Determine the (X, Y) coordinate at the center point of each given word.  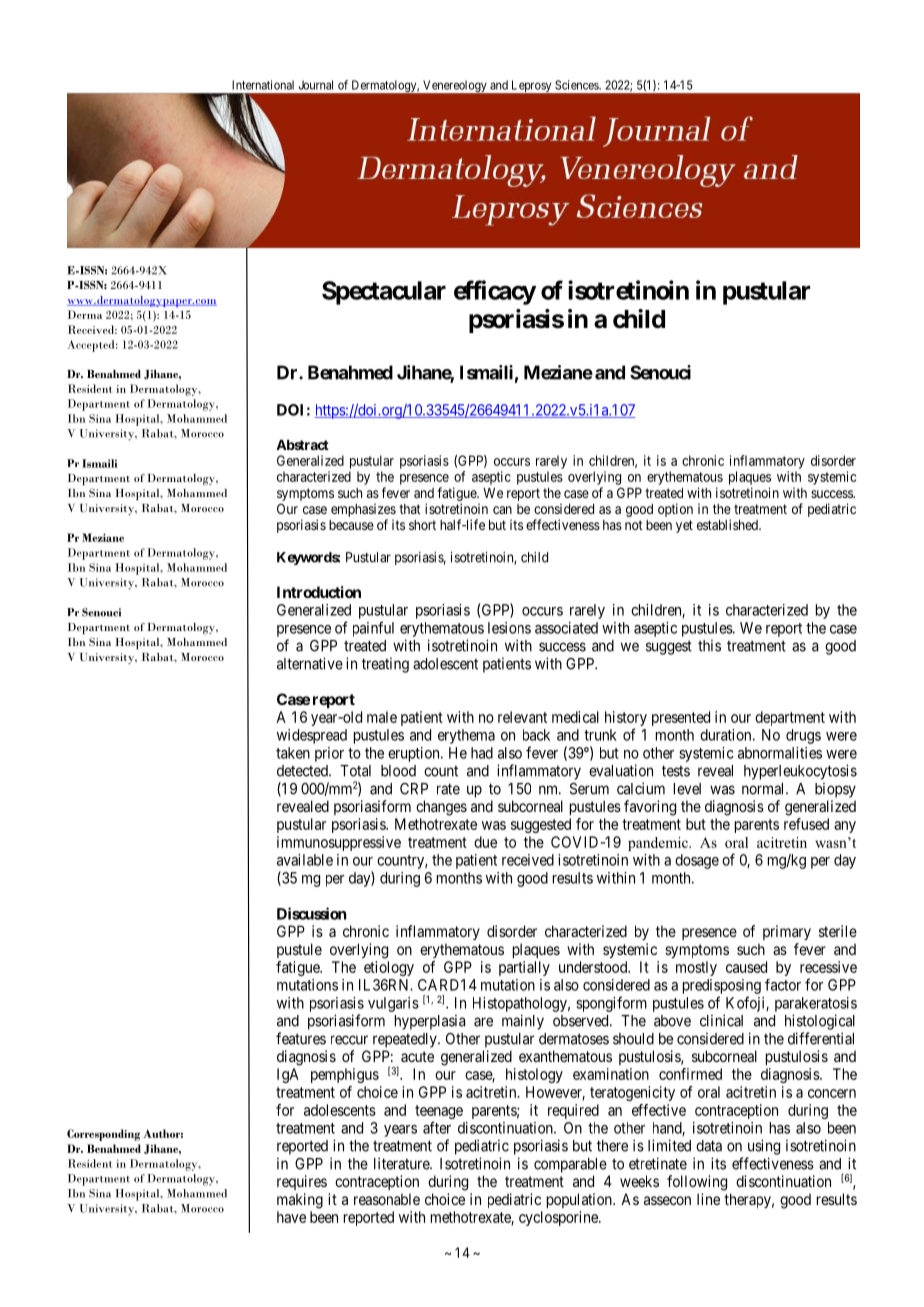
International (263, 85)
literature (402, 1163)
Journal (316, 85)
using (764, 1147)
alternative (310, 663)
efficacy (495, 292)
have (291, 1217)
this (709, 645)
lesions (509, 628)
